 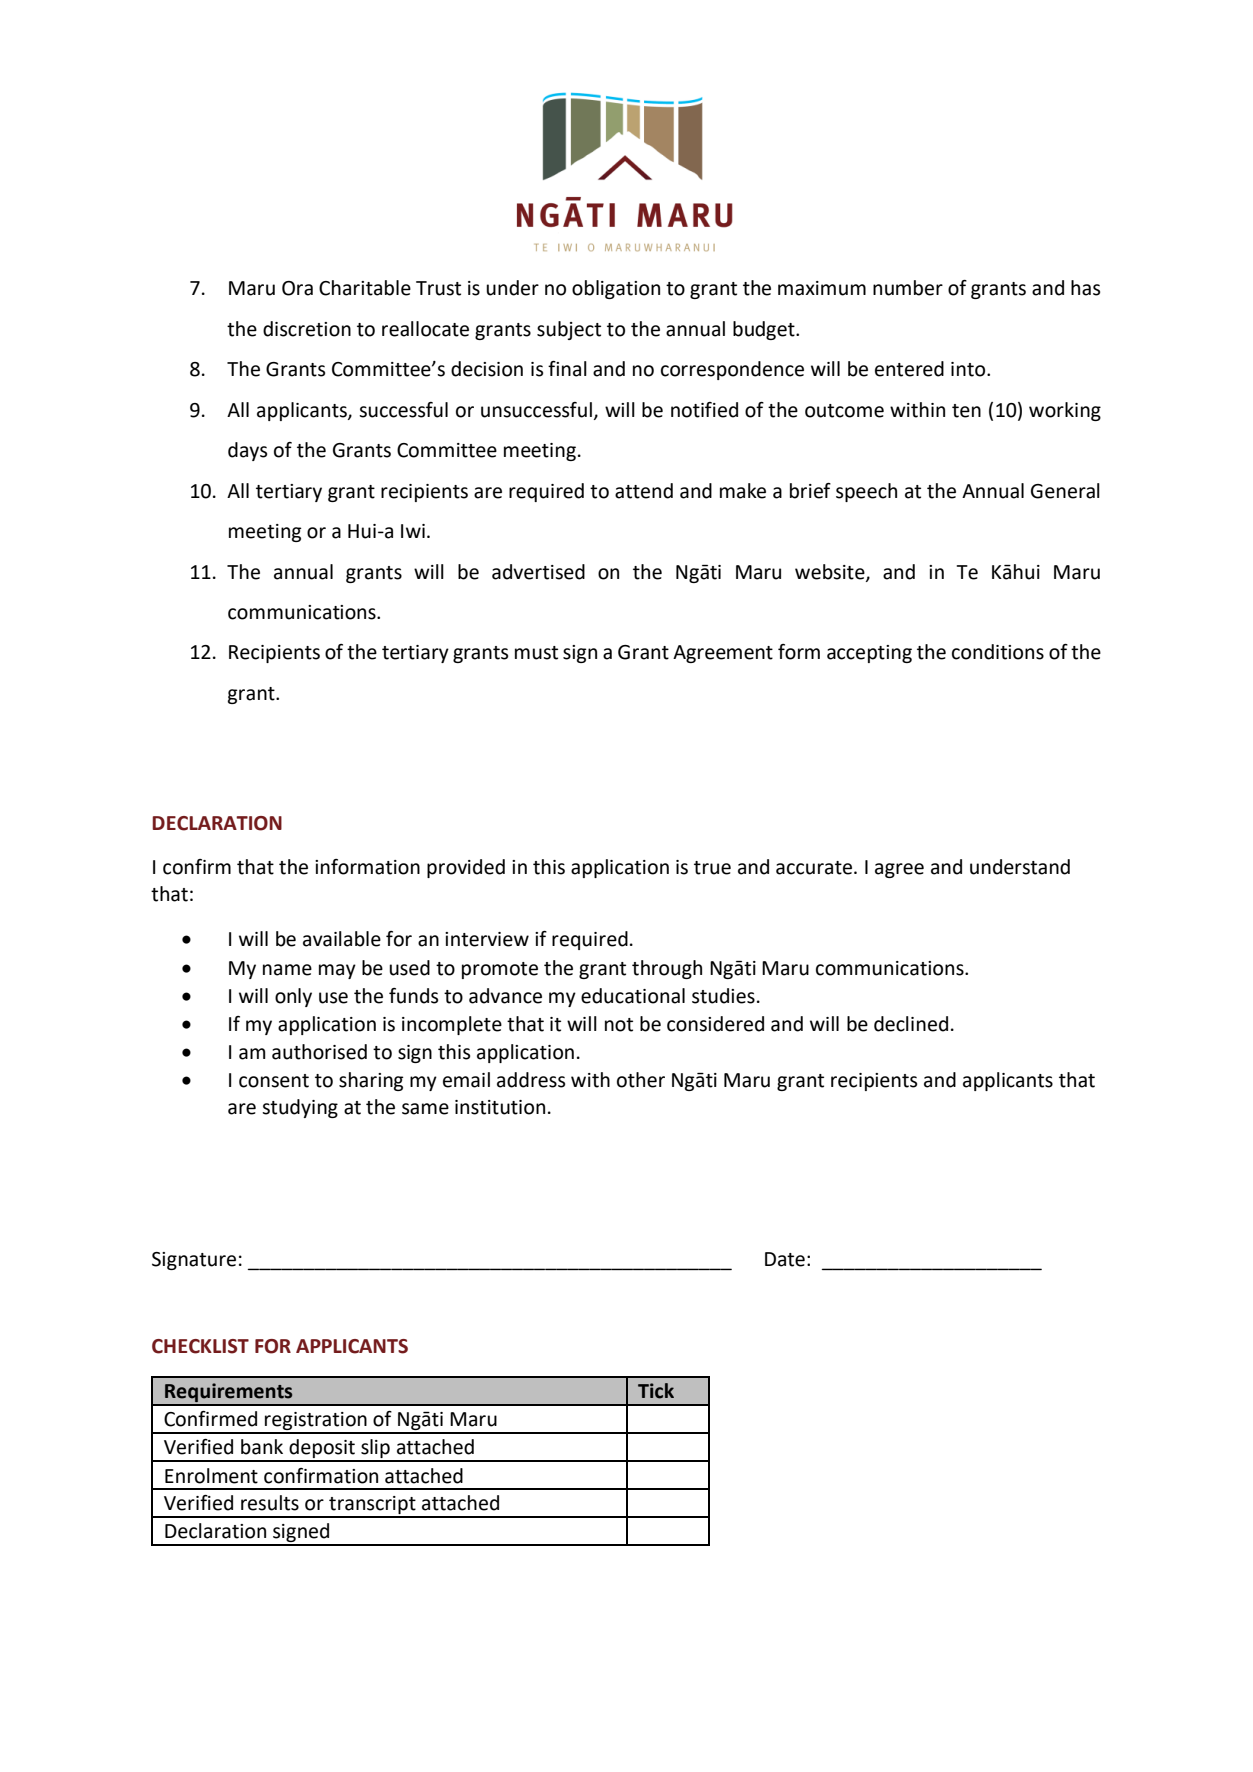 I want to click on obligation, so click(x=616, y=289).
